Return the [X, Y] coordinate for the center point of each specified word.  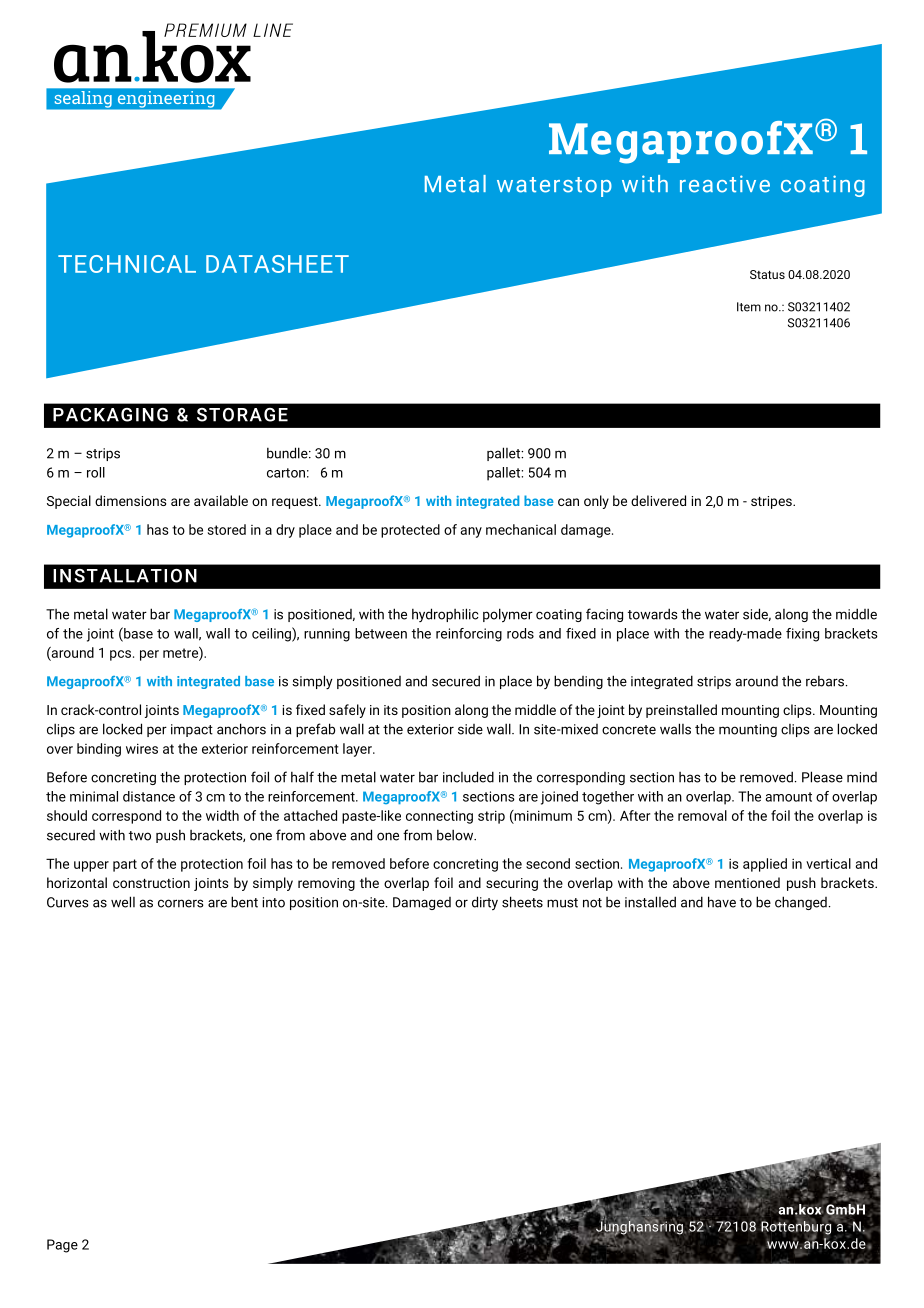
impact [192, 730]
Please [822, 777]
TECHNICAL [127, 264]
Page [62, 1246]
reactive [725, 184]
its [391, 710]
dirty [485, 903]
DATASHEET [277, 264]
